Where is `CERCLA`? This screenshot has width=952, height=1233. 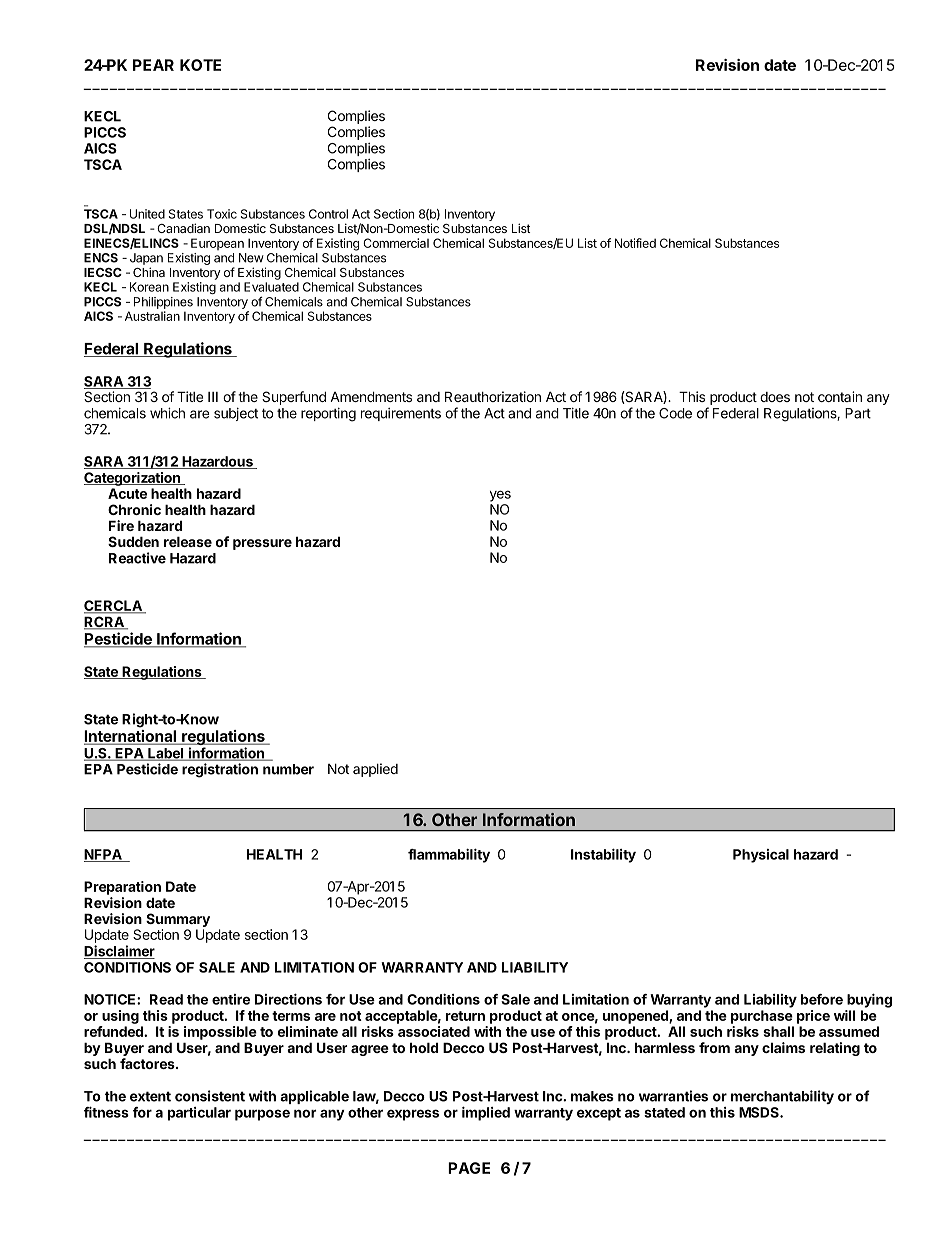
CERCLA is located at coordinates (114, 607).
